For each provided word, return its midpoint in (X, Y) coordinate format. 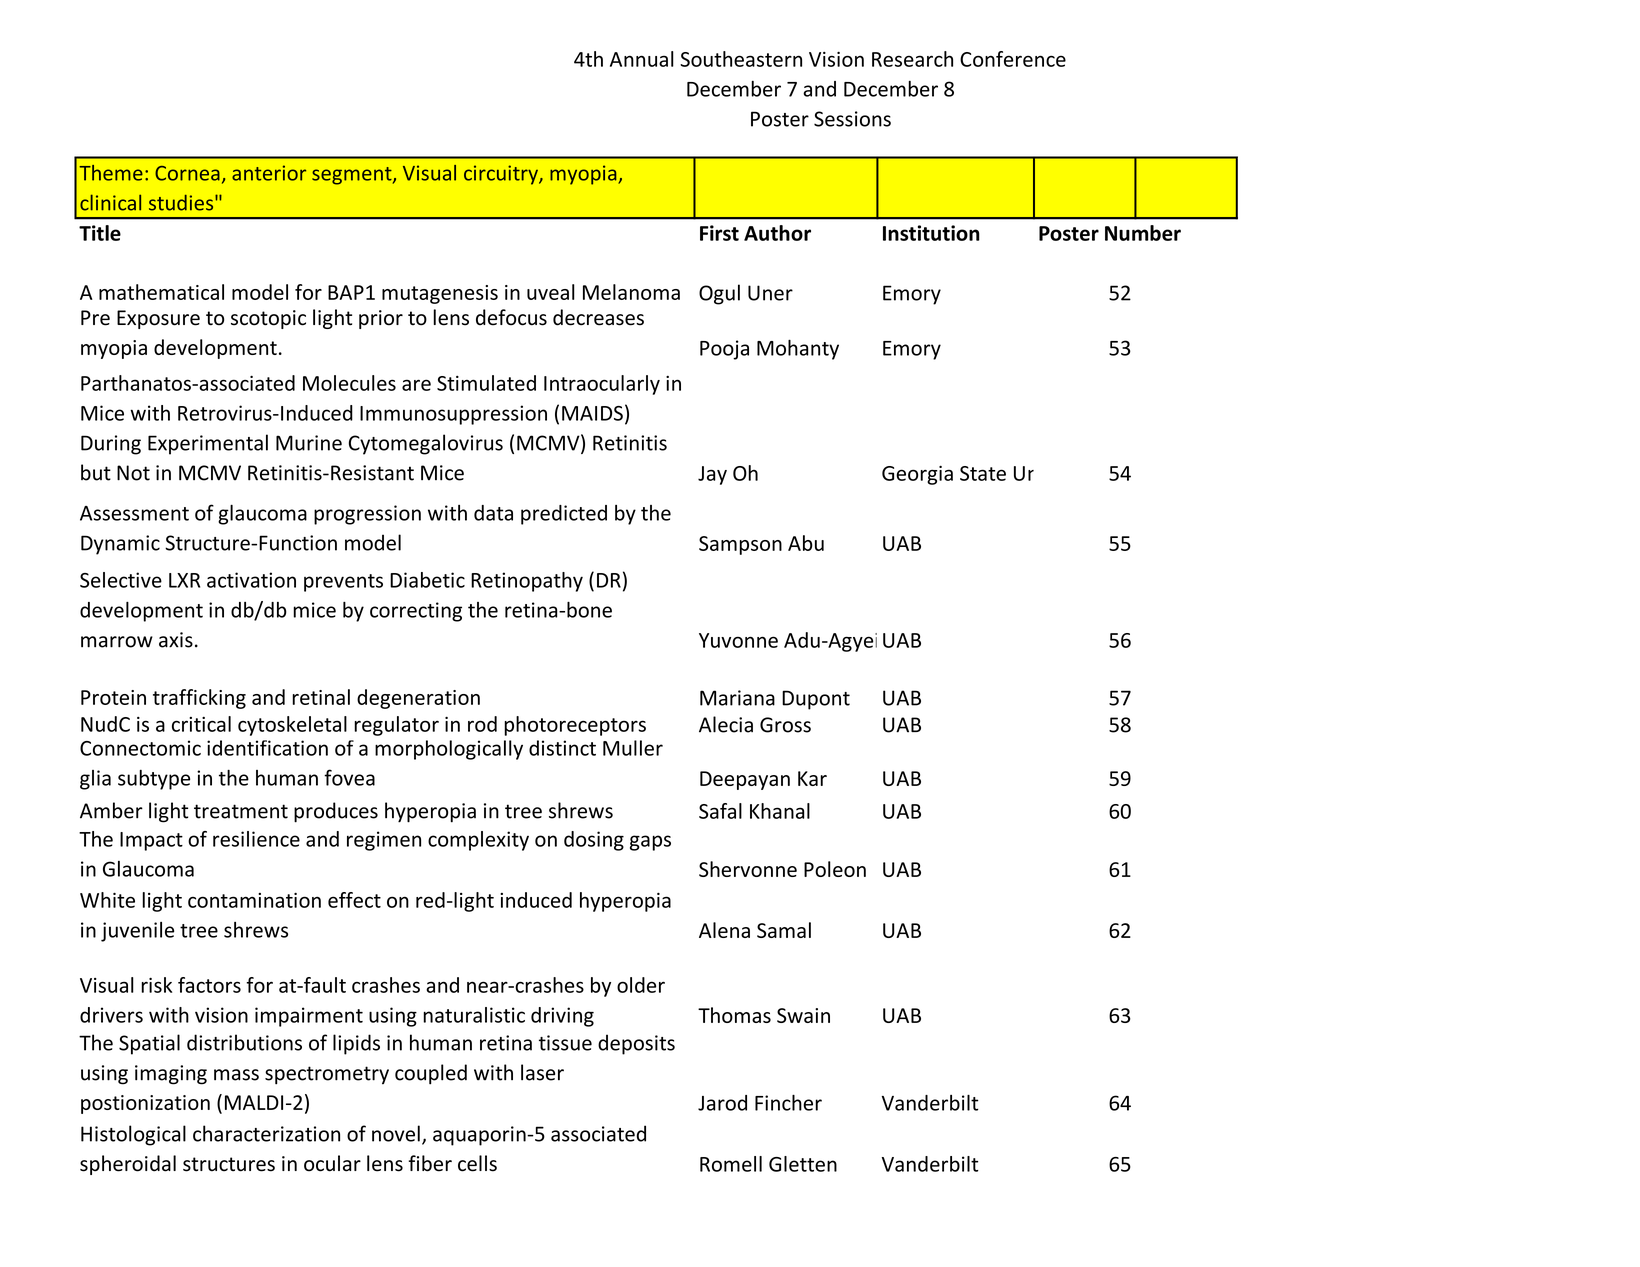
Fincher (788, 1102)
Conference (1013, 59)
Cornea (187, 173)
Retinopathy (527, 582)
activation (251, 580)
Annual (642, 59)
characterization (266, 1133)
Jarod (722, 1103)
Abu (806, 543)
